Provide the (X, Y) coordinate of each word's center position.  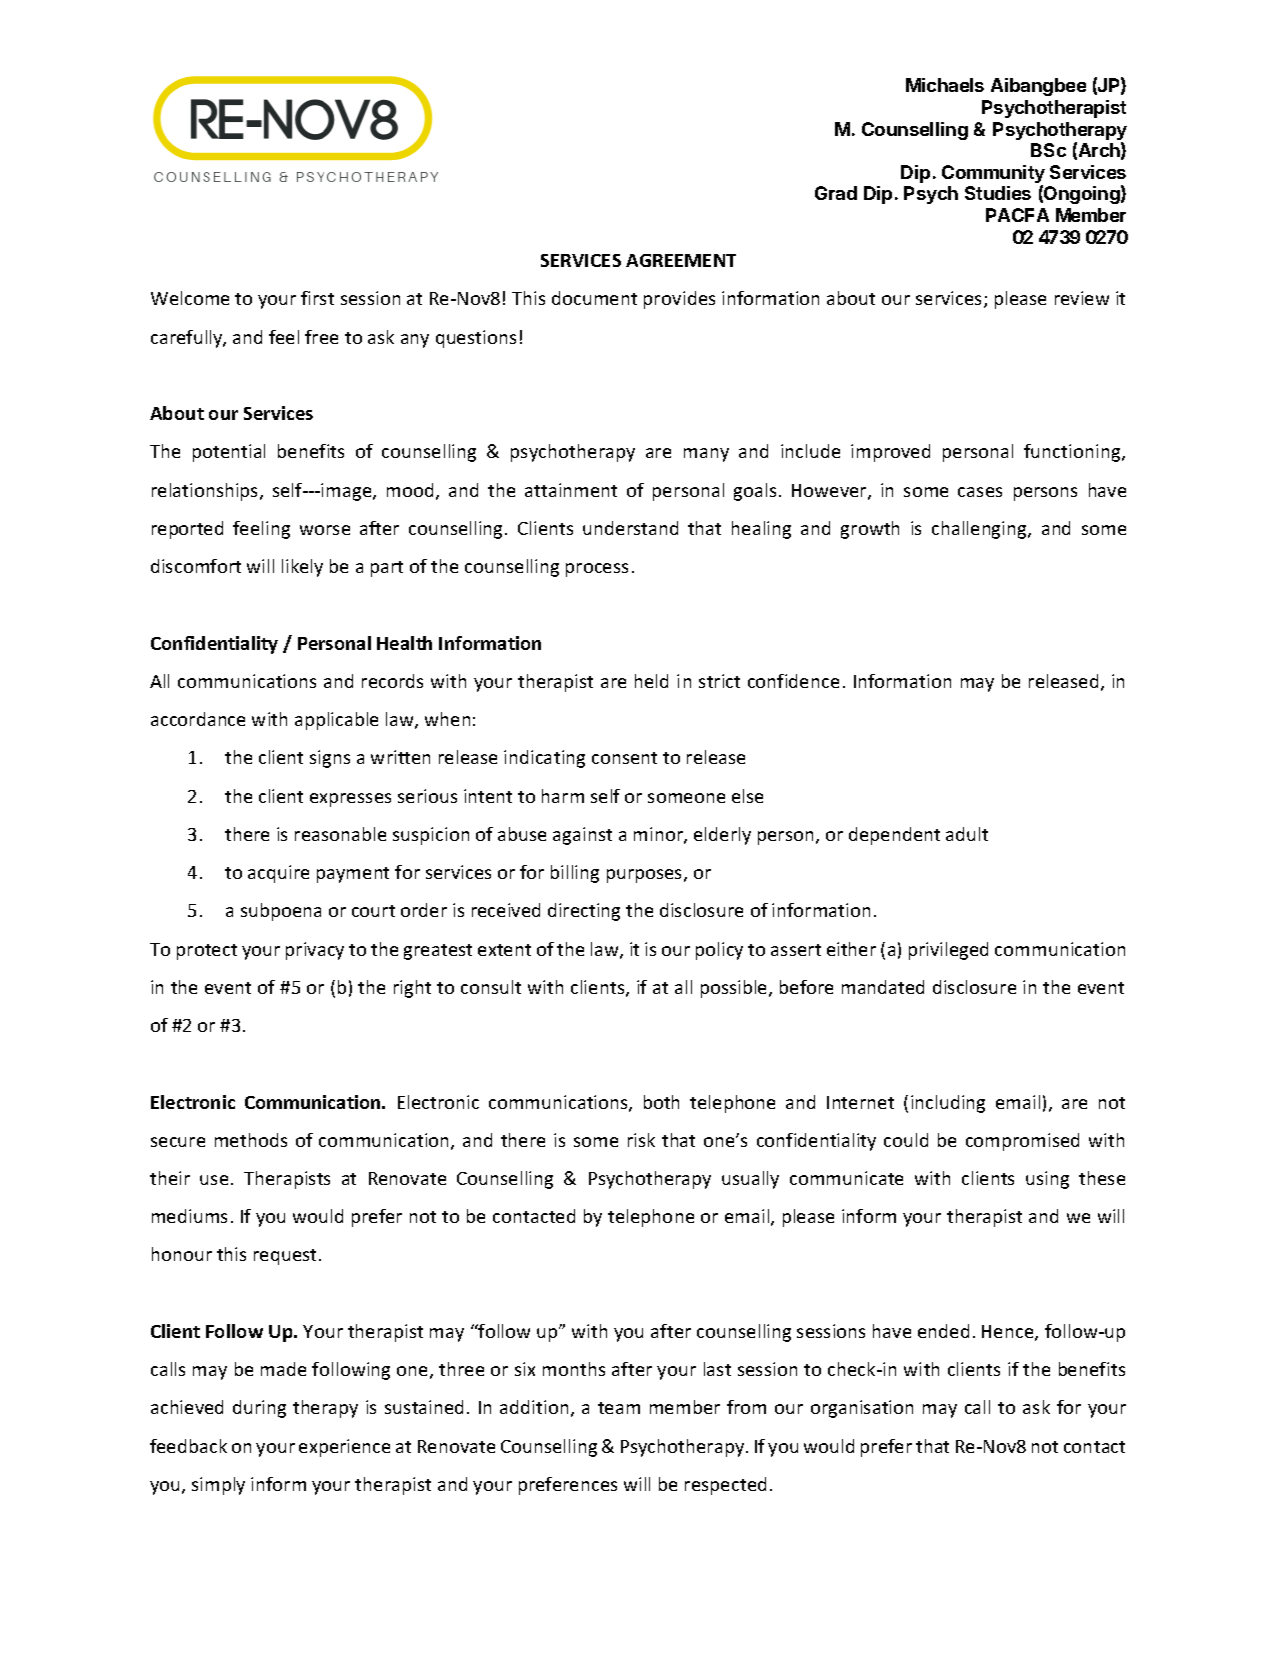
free (321, 337)
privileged (948, 951)
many (706, 455)
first (317, 298)
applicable (336, 721)
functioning (1073, 453)
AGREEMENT (681, 260)
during (259, 1409)
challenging (980, 530)
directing (584, 912)
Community (993, 175)
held (651, 681)
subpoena (281, 912)
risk (641, 1140)
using (1047, 1180)
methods (251, 1140)
